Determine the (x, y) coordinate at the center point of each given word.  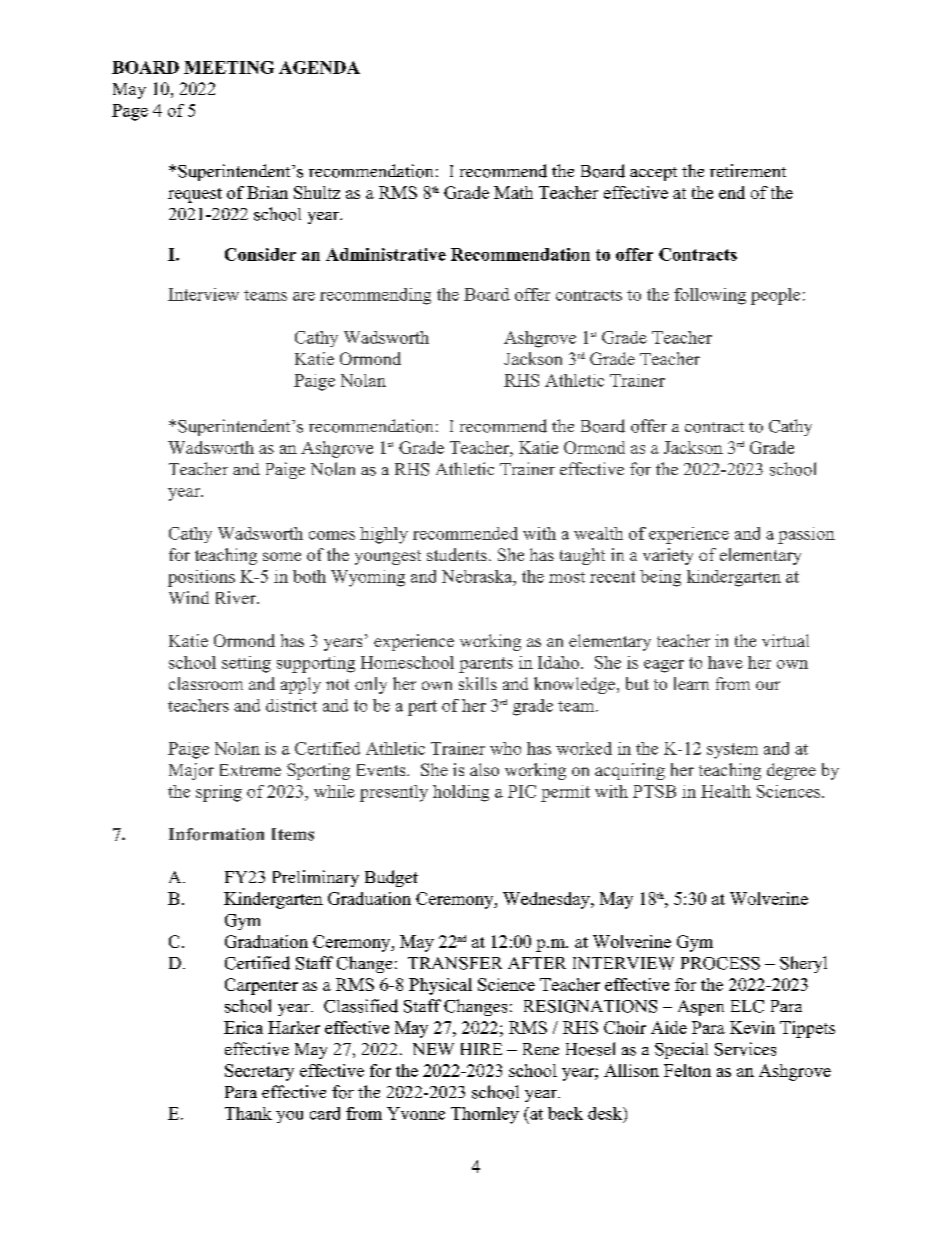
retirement (748, 170)
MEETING (229, 67)
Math (513, 192)
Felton (687, 1070)
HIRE (481, 1049)
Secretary (259, 1072)
